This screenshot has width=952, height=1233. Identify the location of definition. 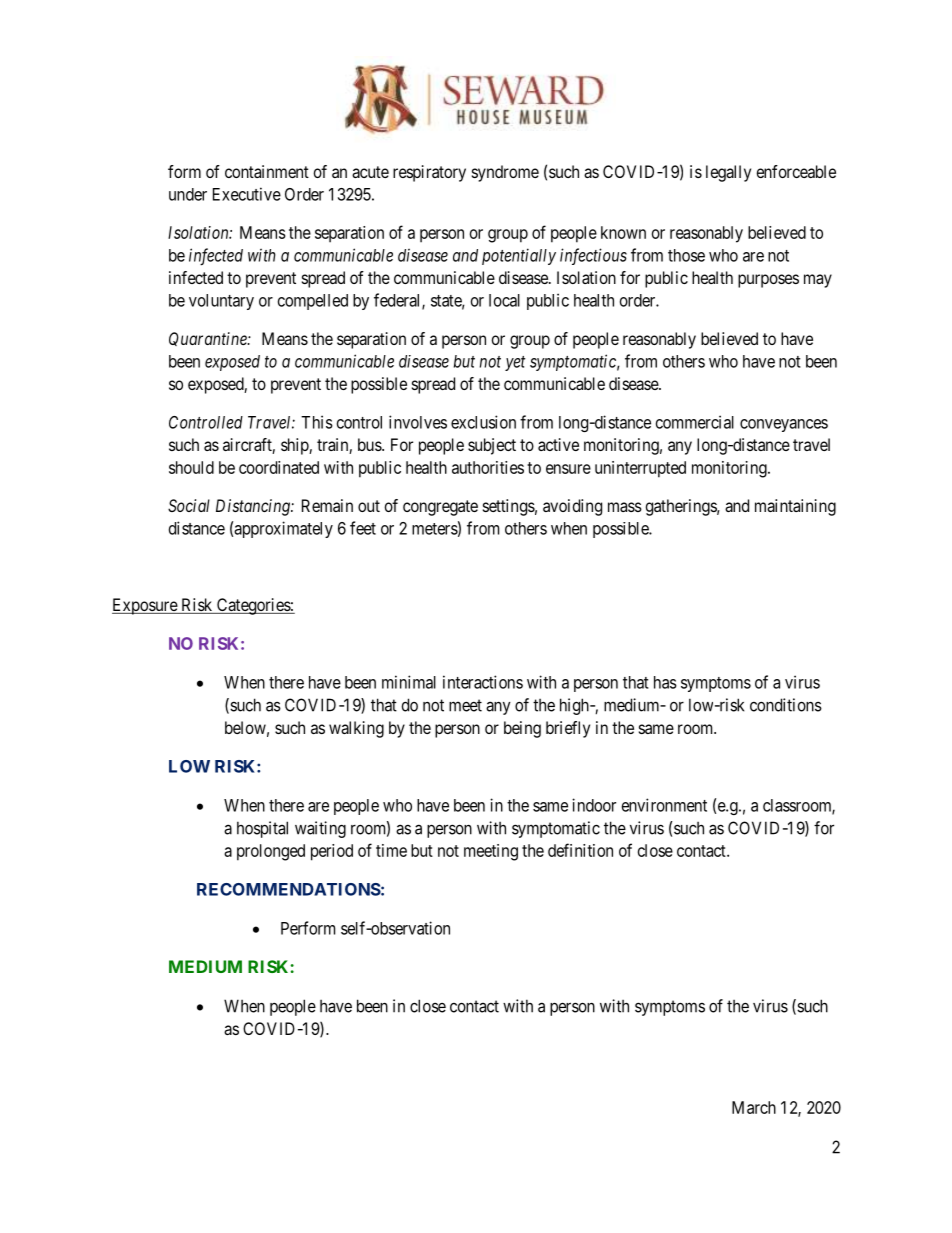
(580, 850).
